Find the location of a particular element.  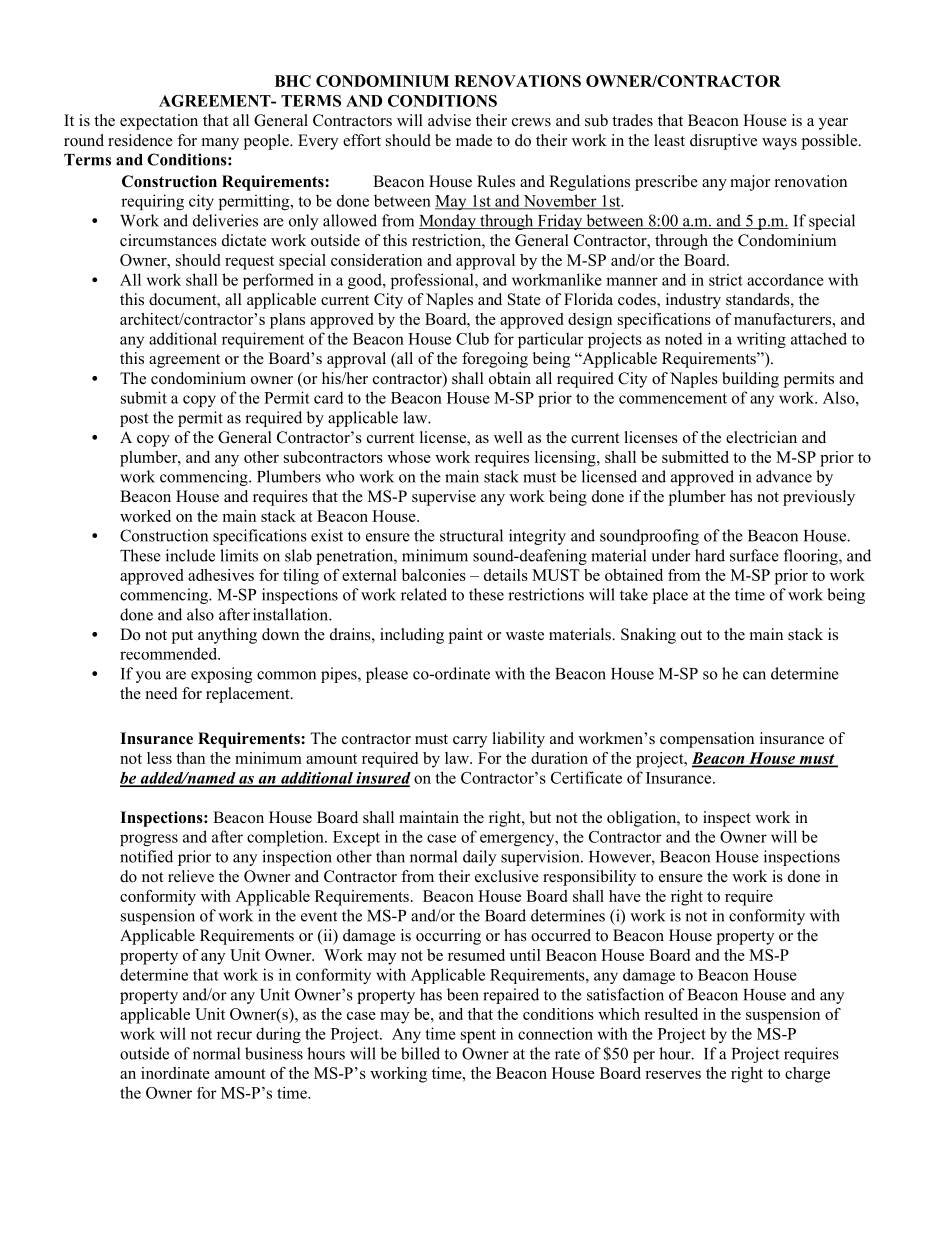

recur is located at coordinates (234, 1035).
